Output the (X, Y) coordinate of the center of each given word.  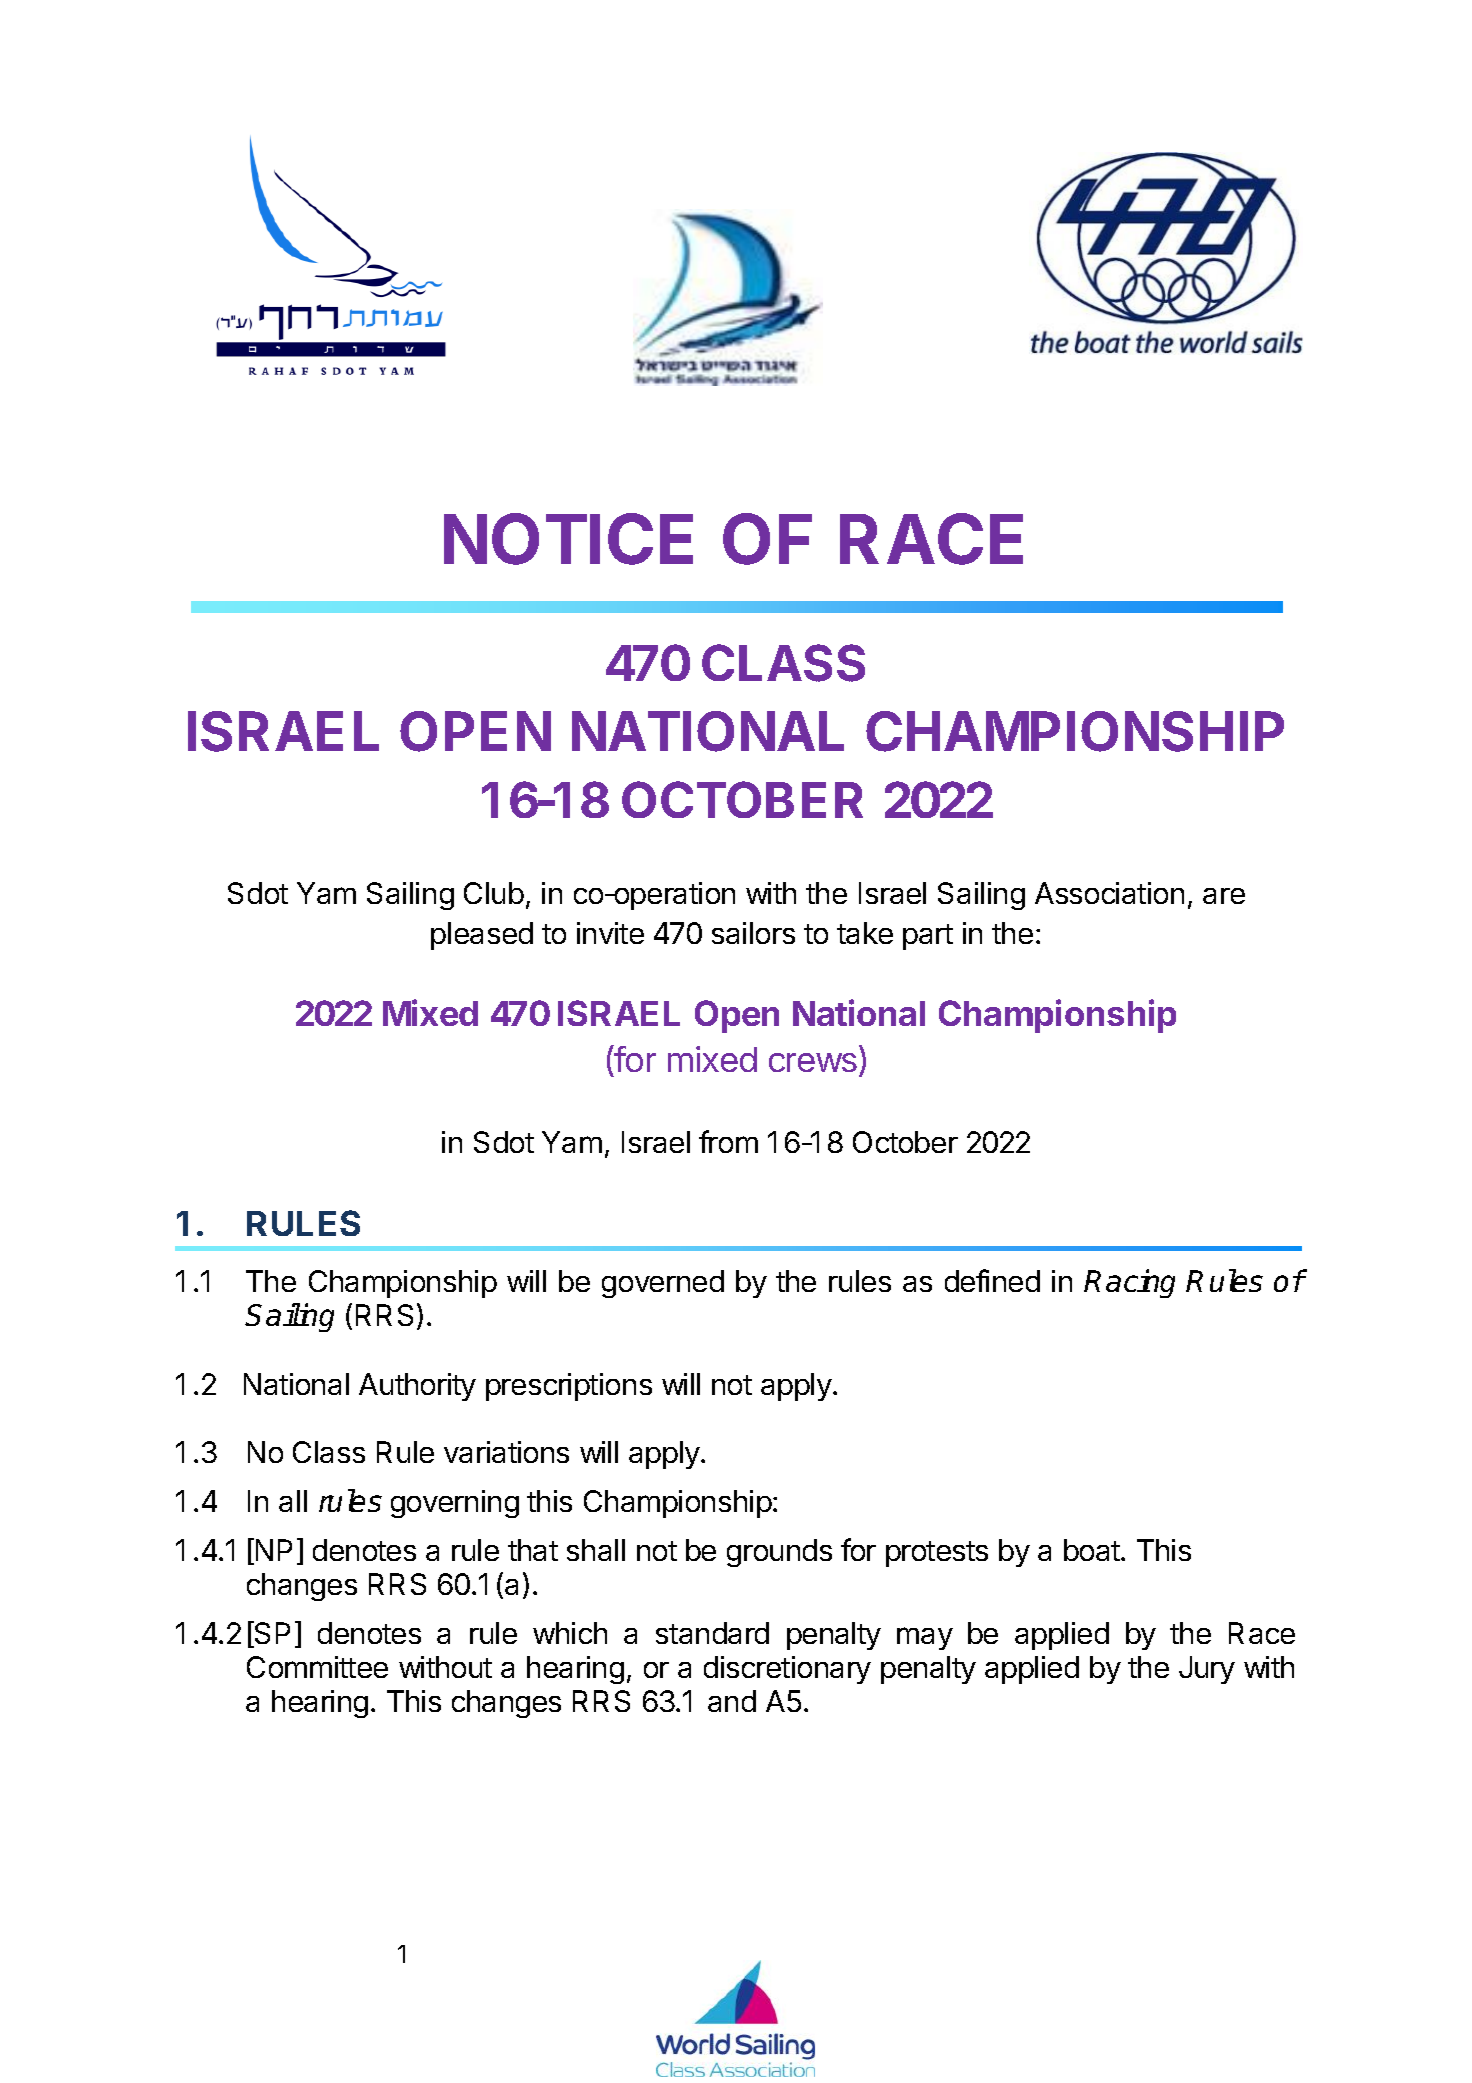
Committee (317, 1667)
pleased (482, 936)
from (728, 1141)
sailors (753, 933)
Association (1109, 893)
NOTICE (568, 539)
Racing (1129, 1283)
